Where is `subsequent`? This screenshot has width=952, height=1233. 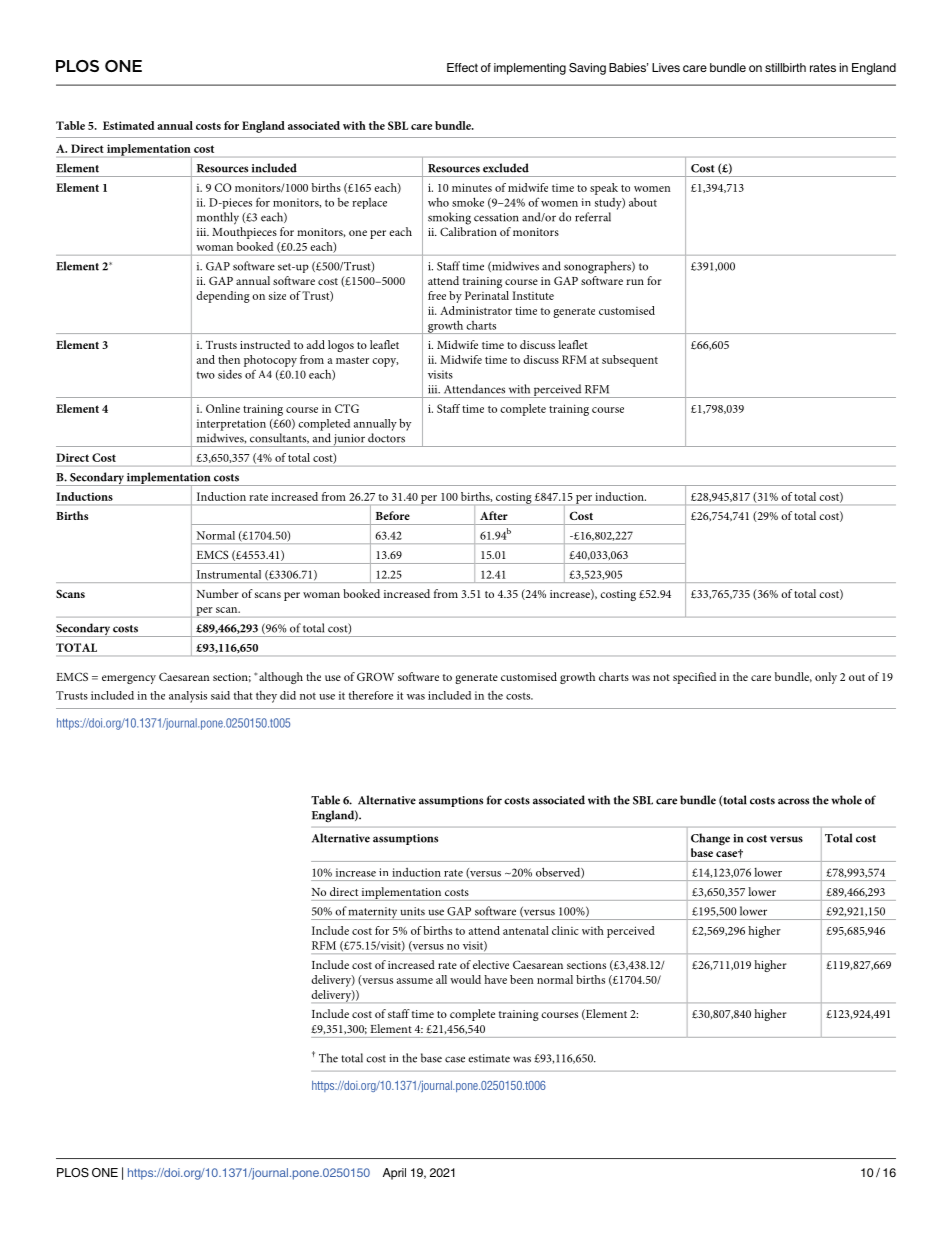
subsequent is located at coordinates (630, 361).
